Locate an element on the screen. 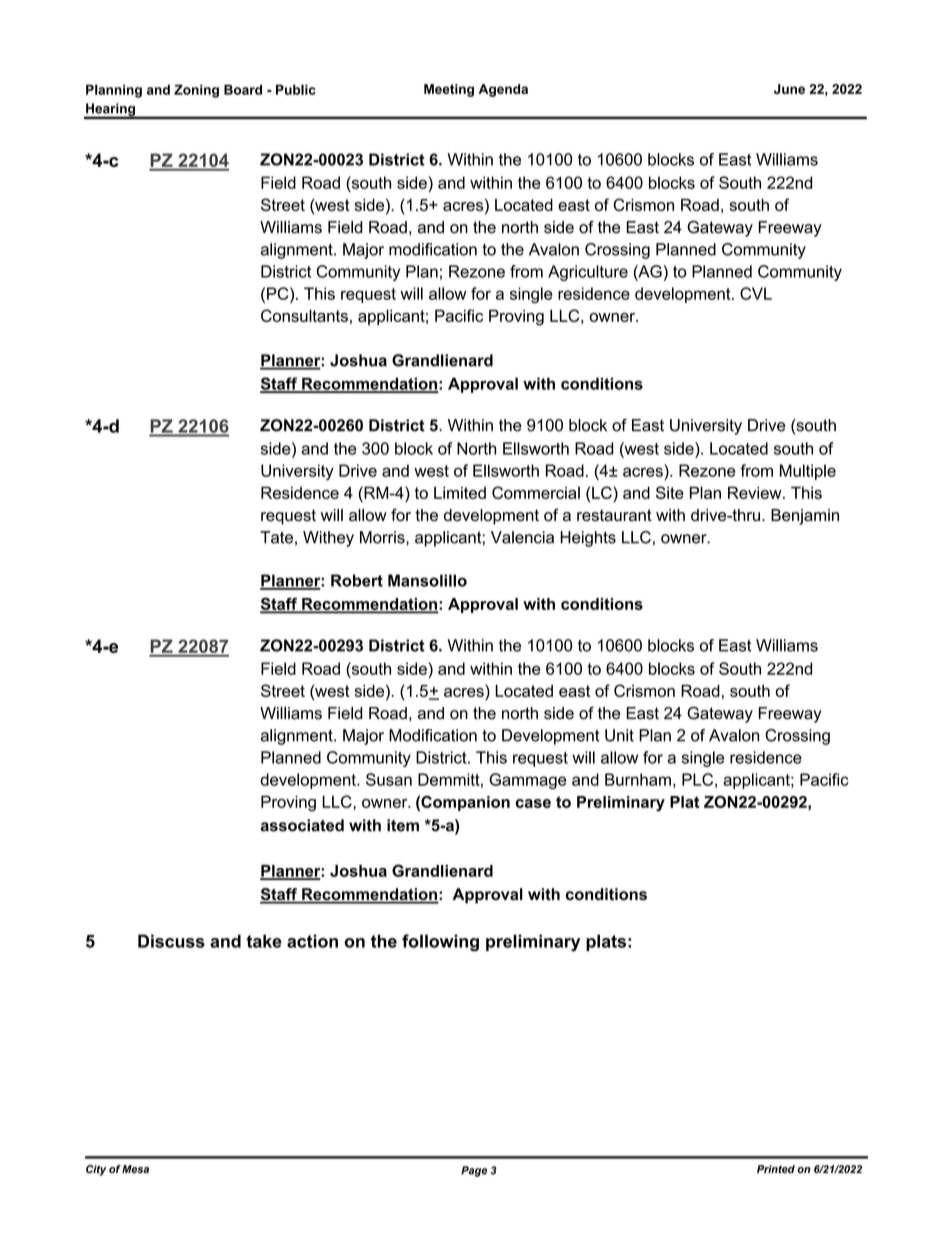 Image resolution: width=952 pixels, height=1233 pixels. Tate is located at coordinates (276, 537).
